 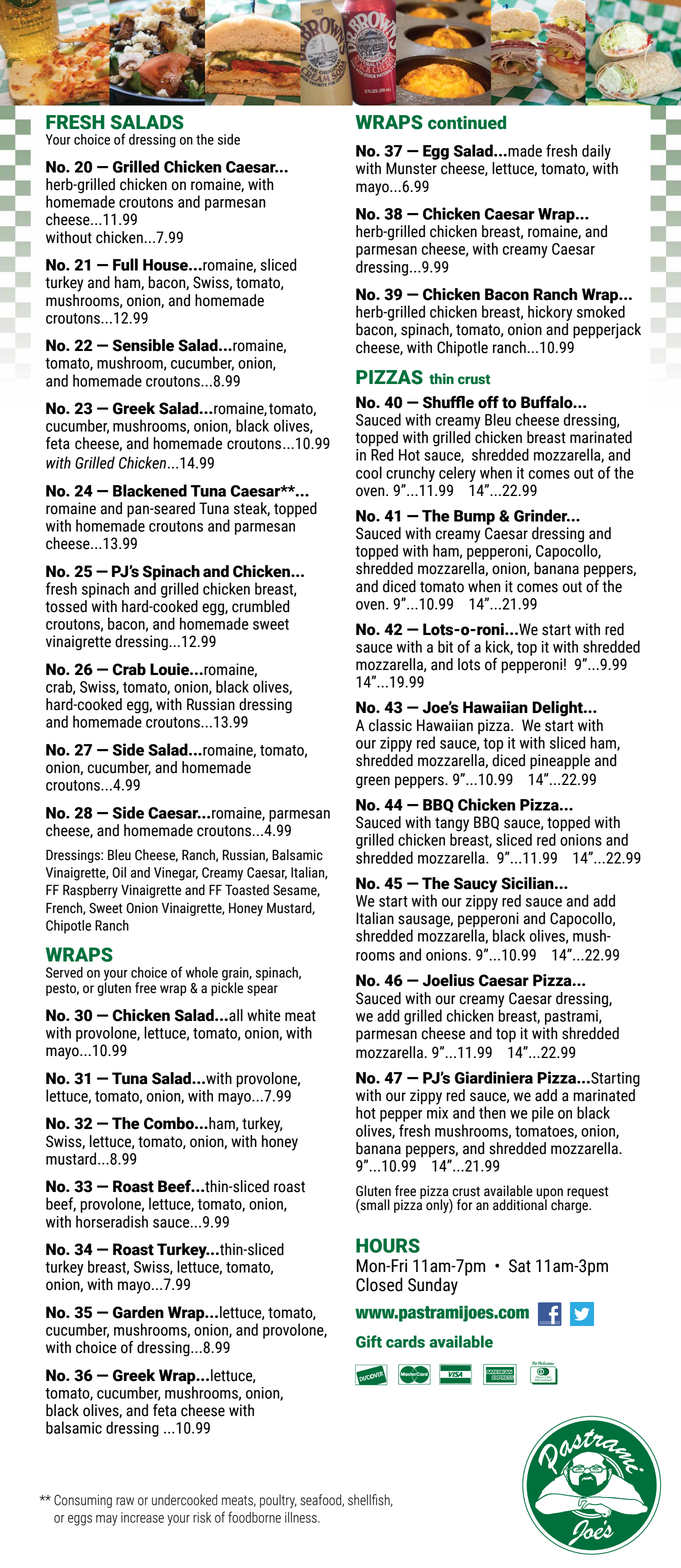 What do you see at coordinates (302, 1517) in the screenshot?
I see `illness` at bounding box center [302, 1517].
